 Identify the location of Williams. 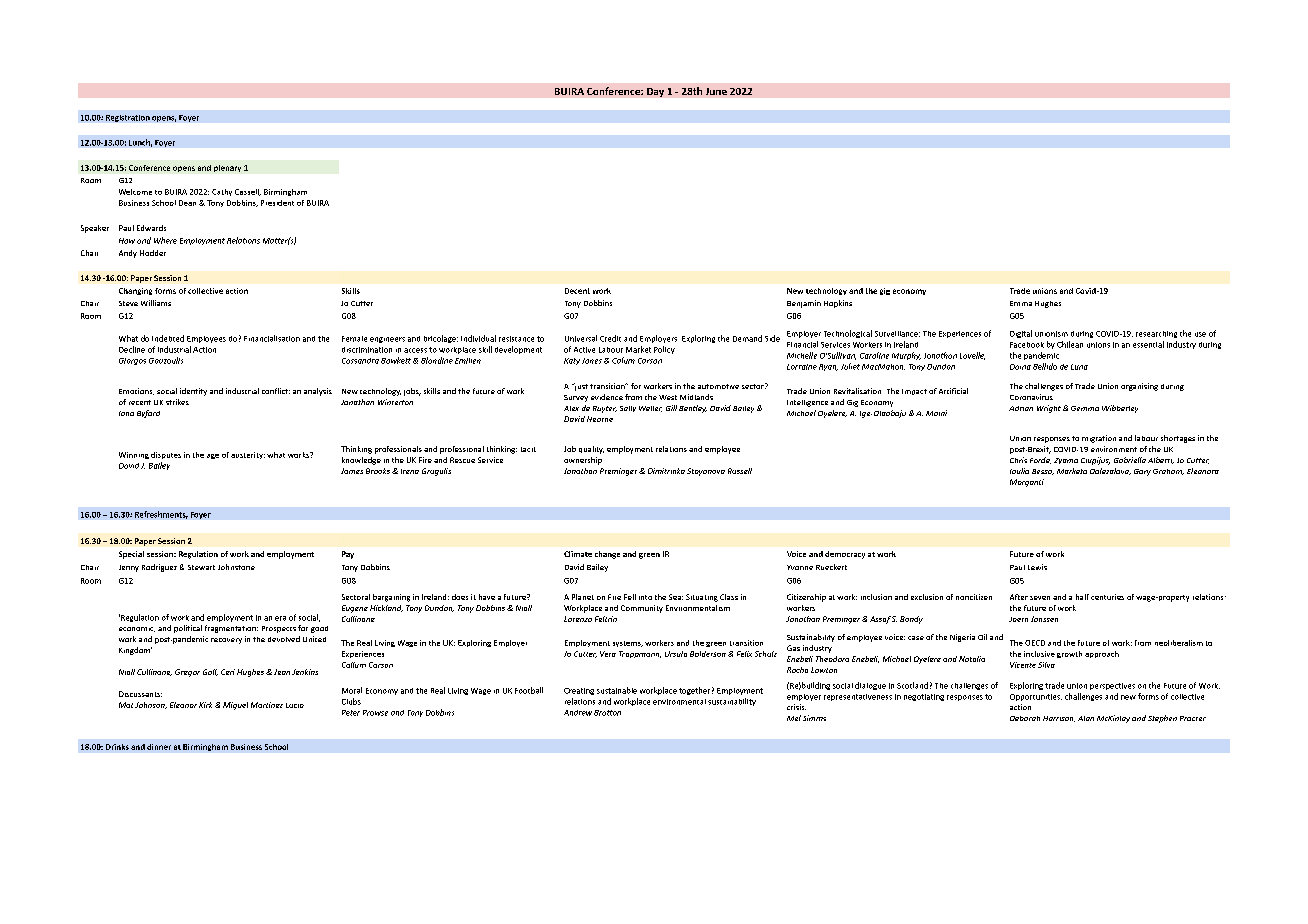
(156, 303).
